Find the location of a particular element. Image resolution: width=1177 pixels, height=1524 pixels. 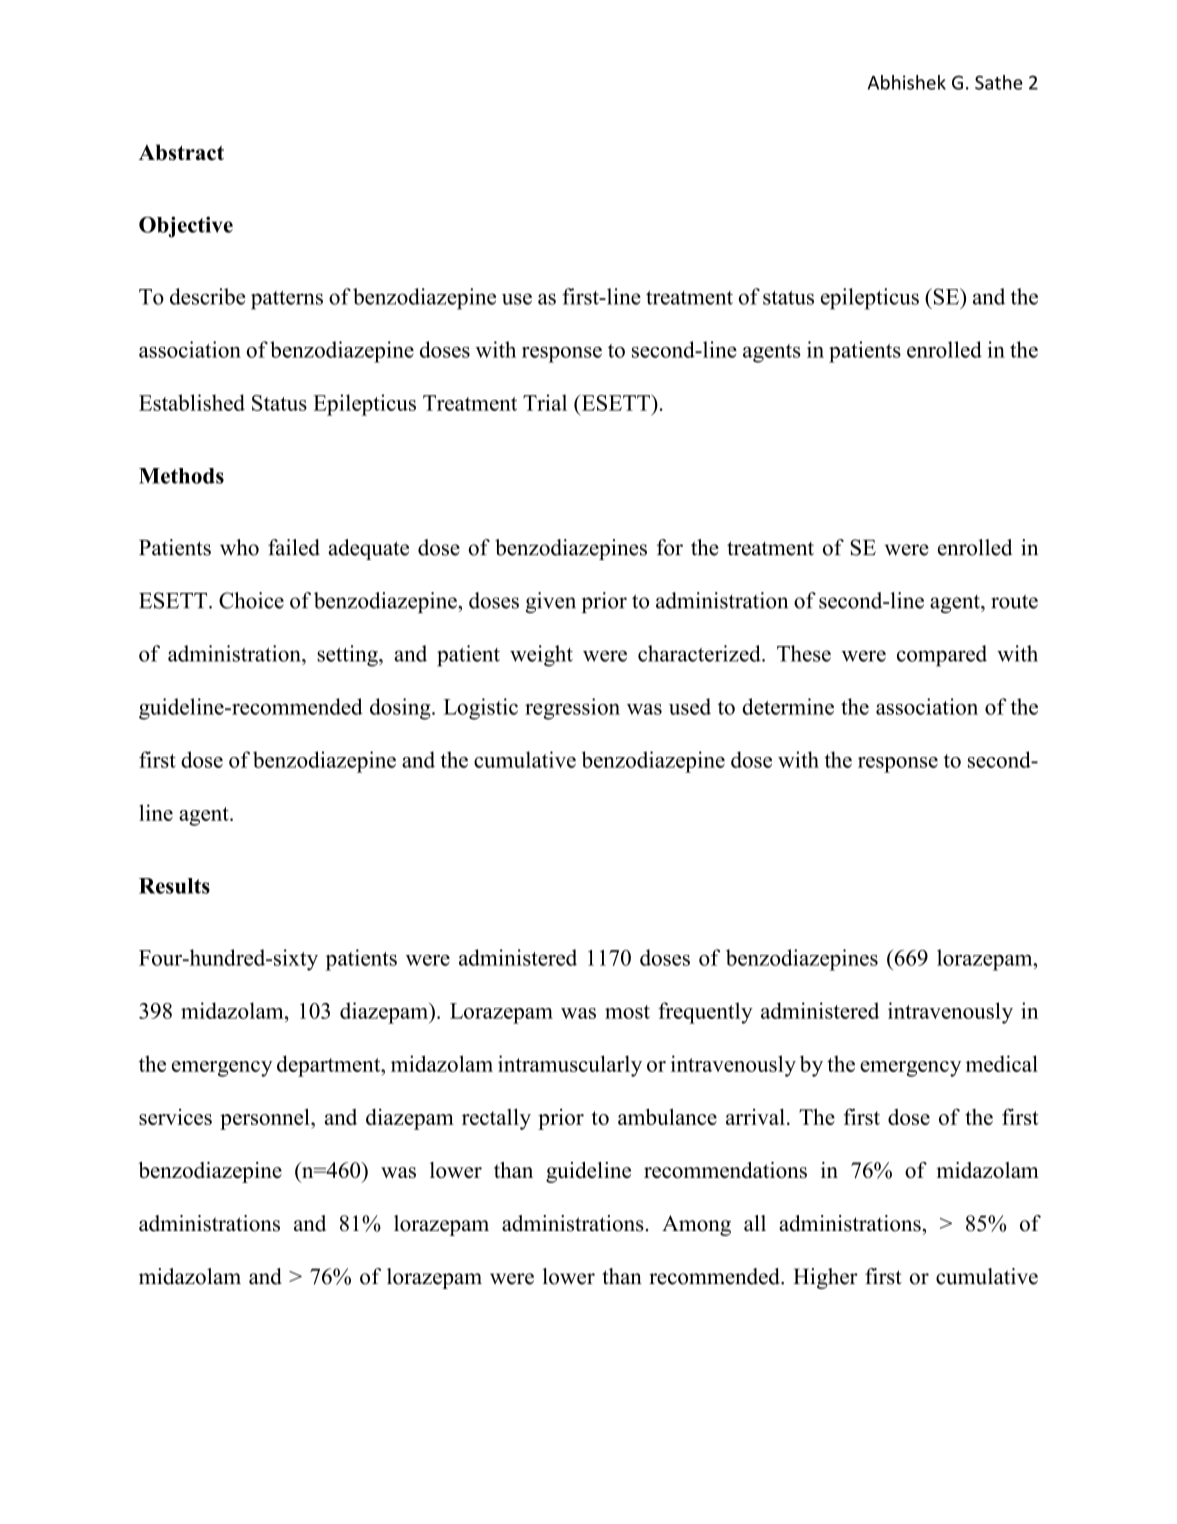

for is located at coordinates (670, 547).
